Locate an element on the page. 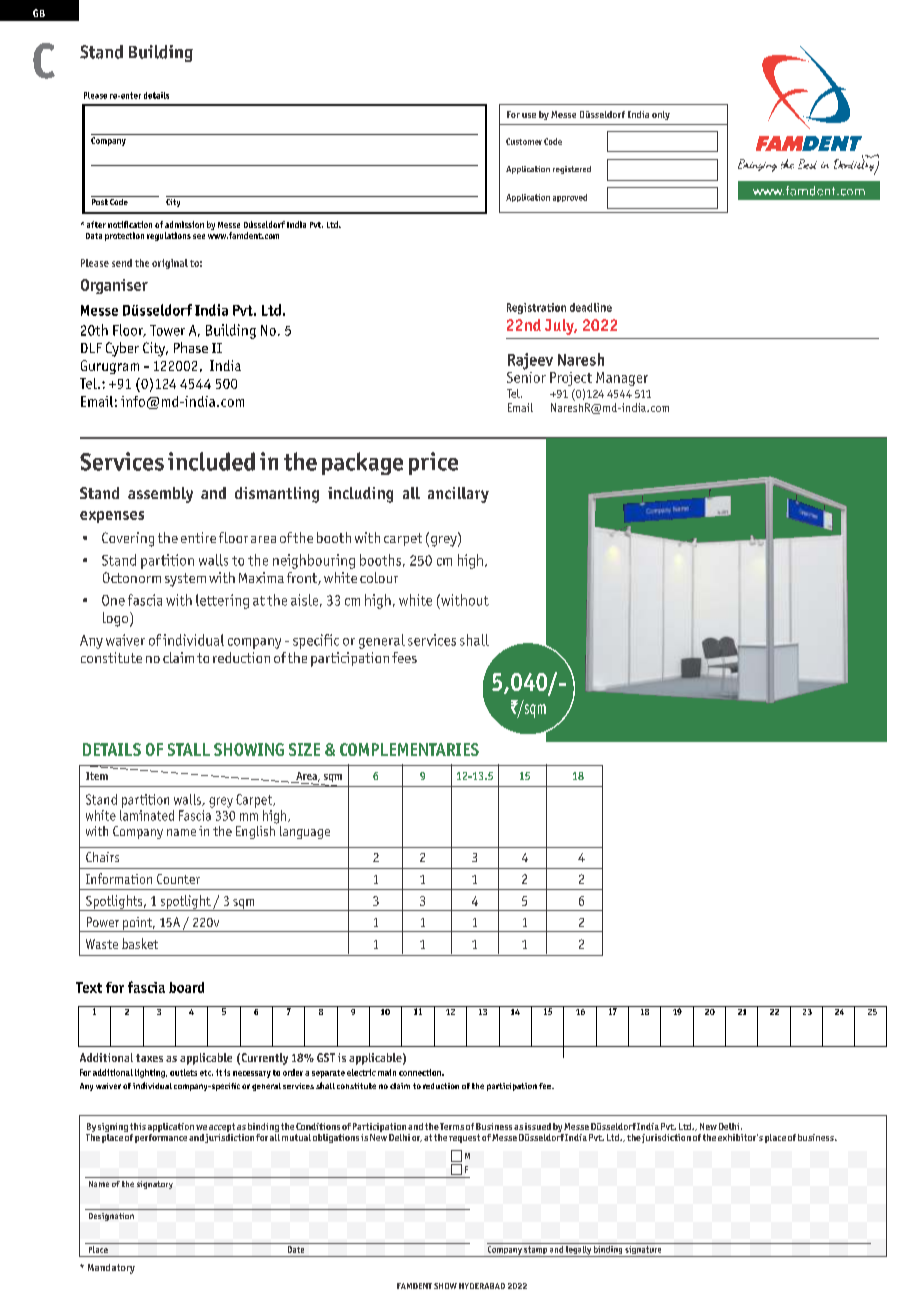  Mandatory is located at coordinates (111, 1269).
